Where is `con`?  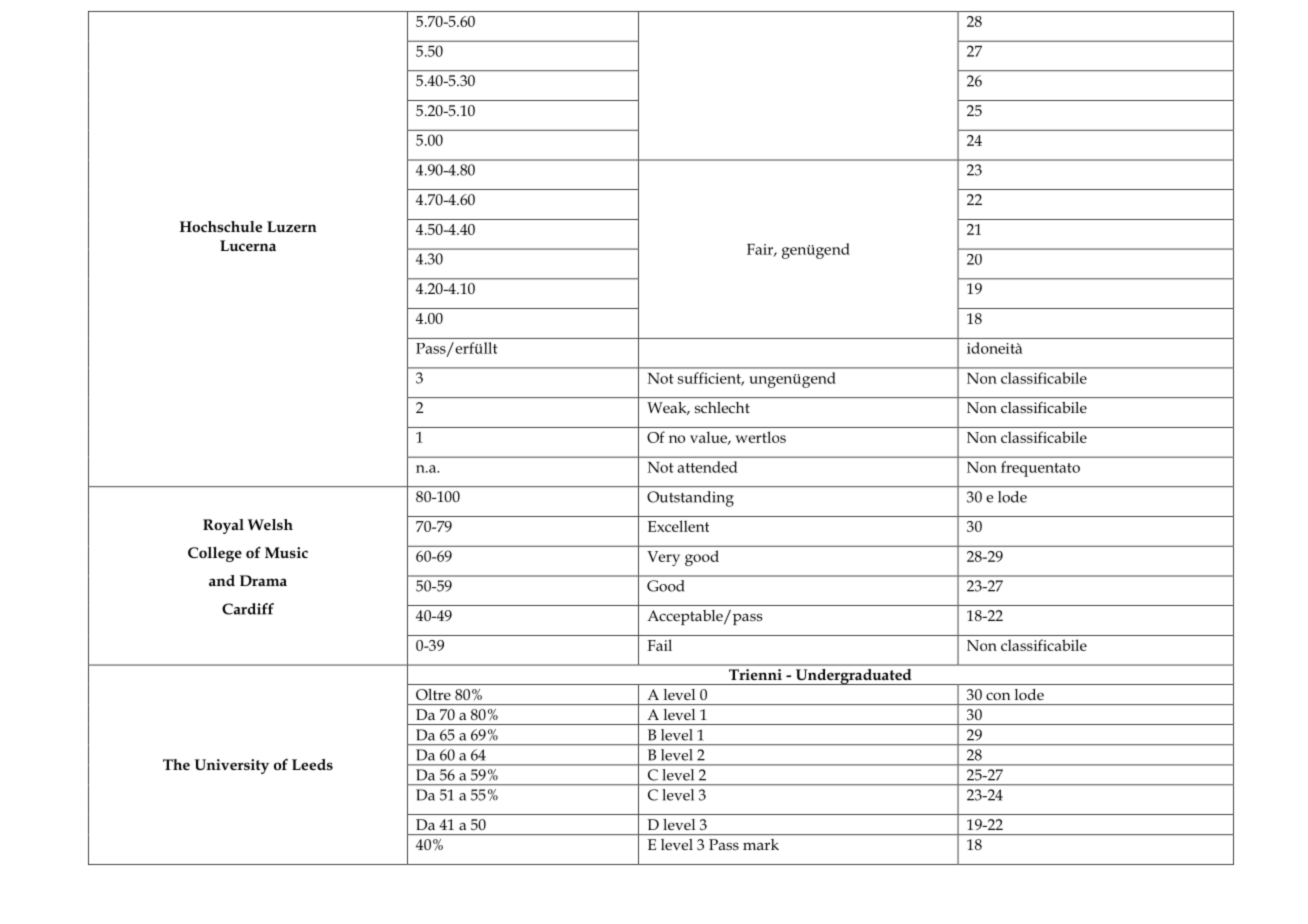
con is located at coordinates (998, 696).
